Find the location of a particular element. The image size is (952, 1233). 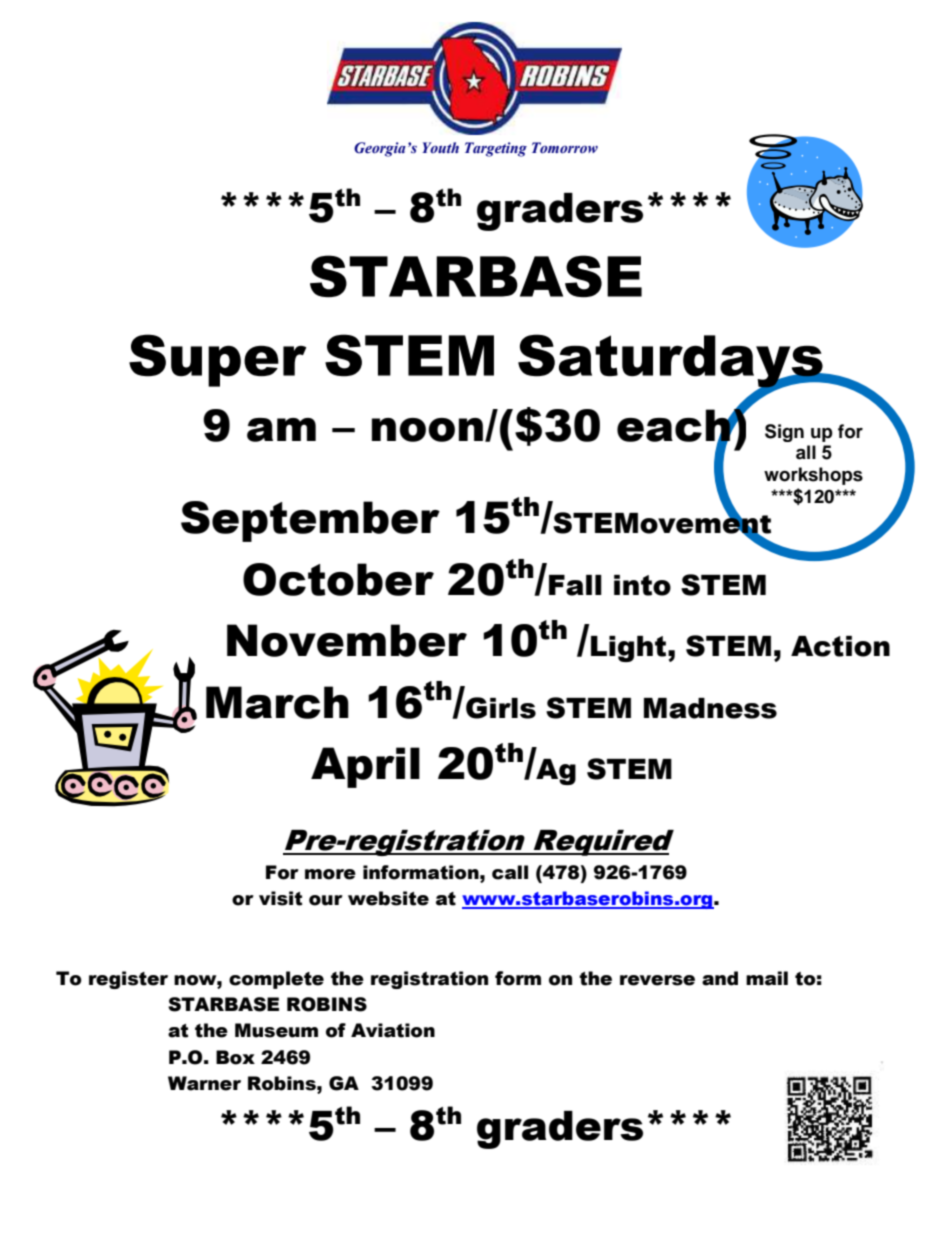

Tomorrow is located at coordinates (565, 148).
